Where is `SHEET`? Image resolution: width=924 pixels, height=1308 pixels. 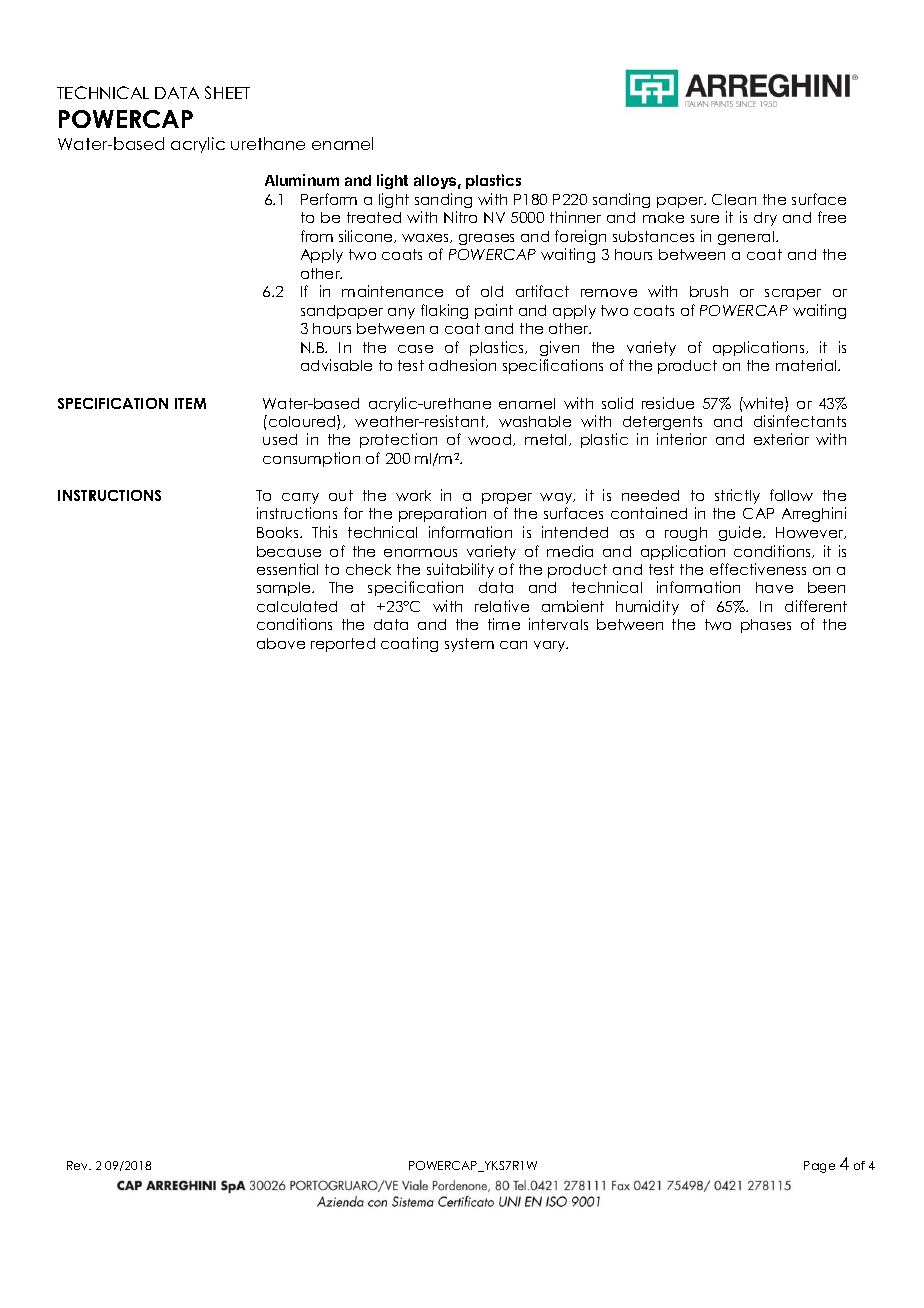
SHEET is located at coordinates (227, 92).
